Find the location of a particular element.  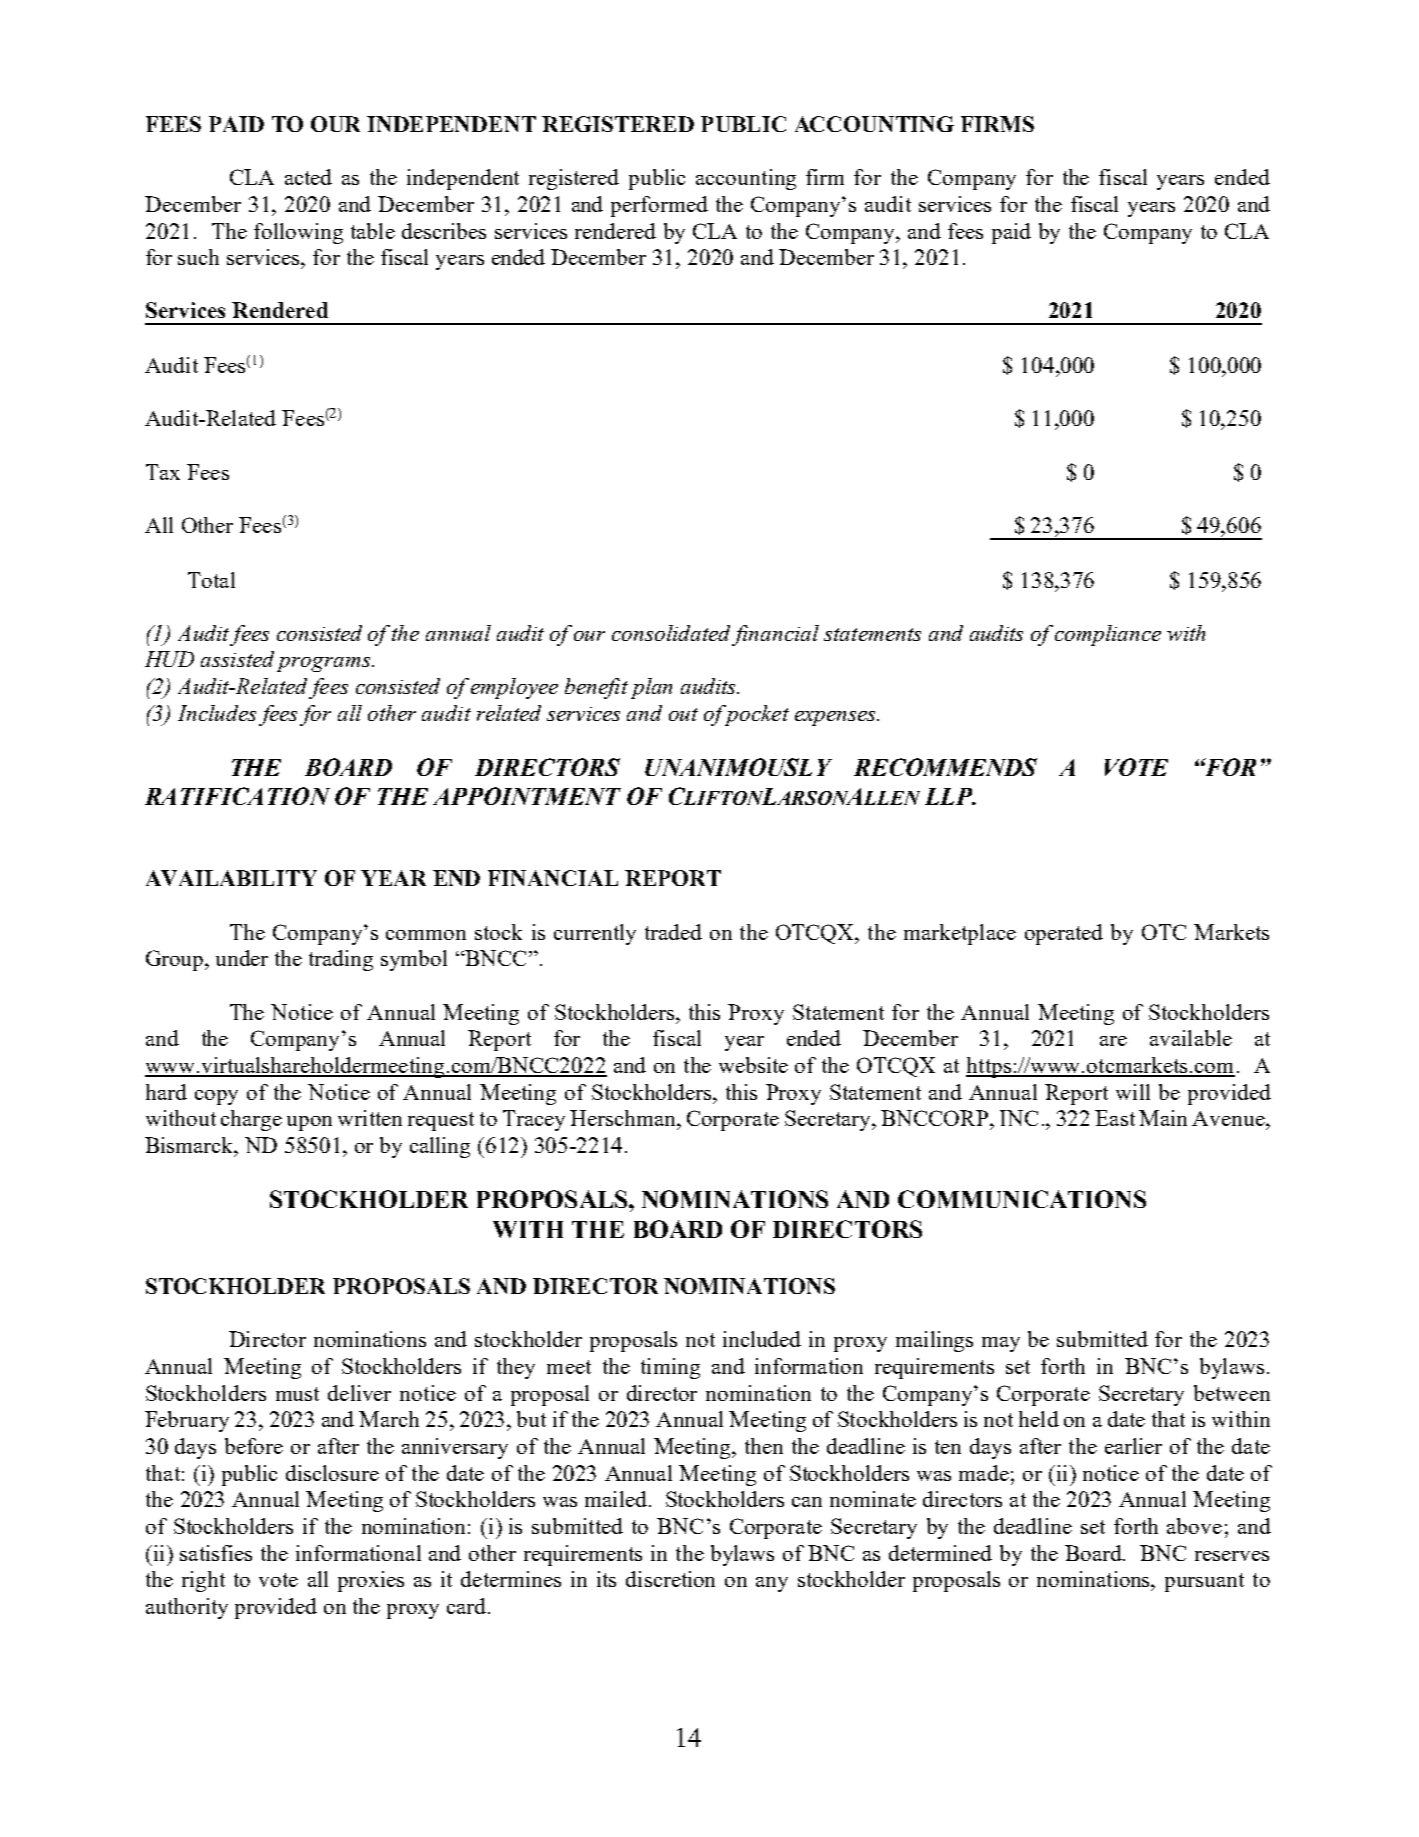

programs is located at coordinates (325, 664).
